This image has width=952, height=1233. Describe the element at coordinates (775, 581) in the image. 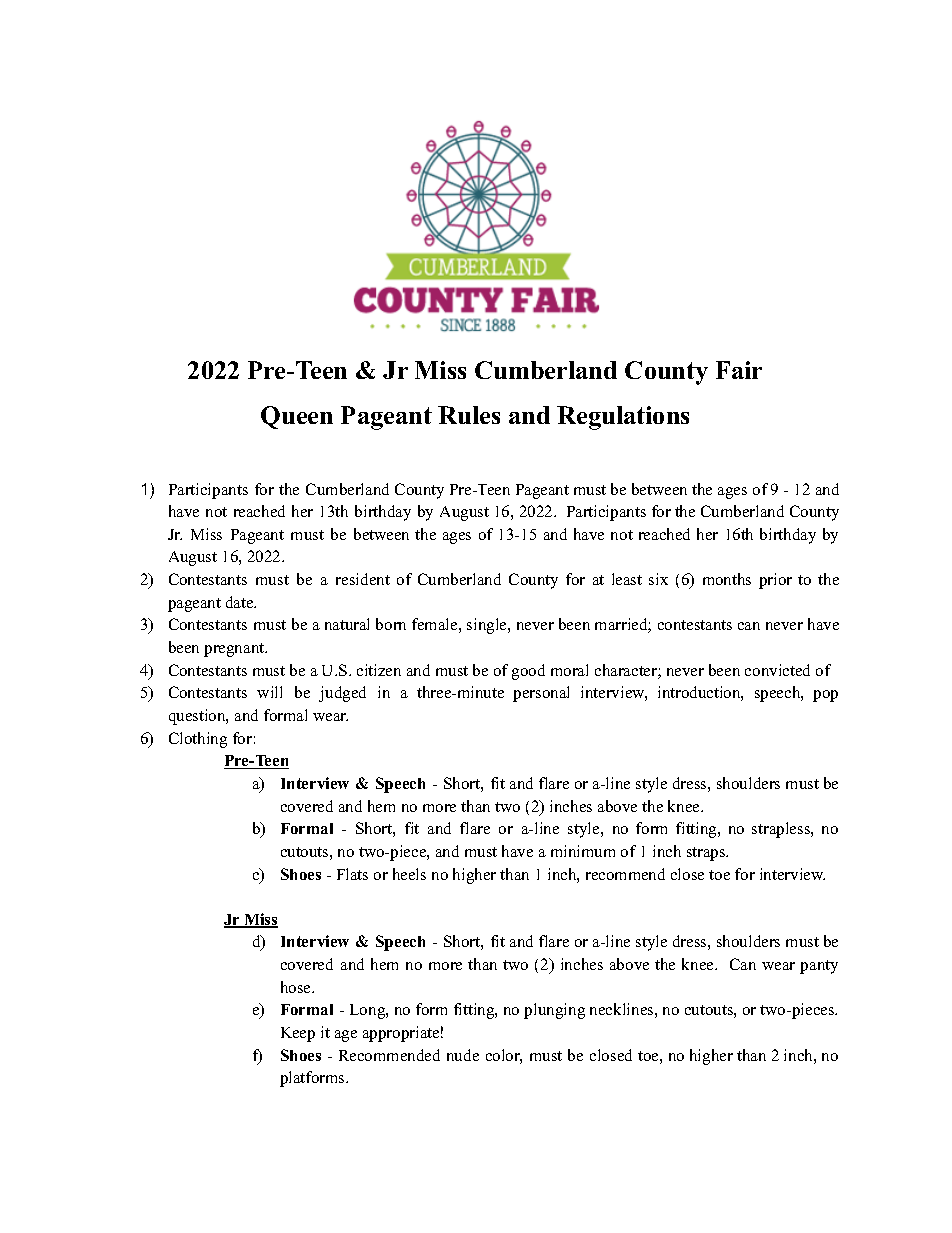

I see `prior` at that location.
